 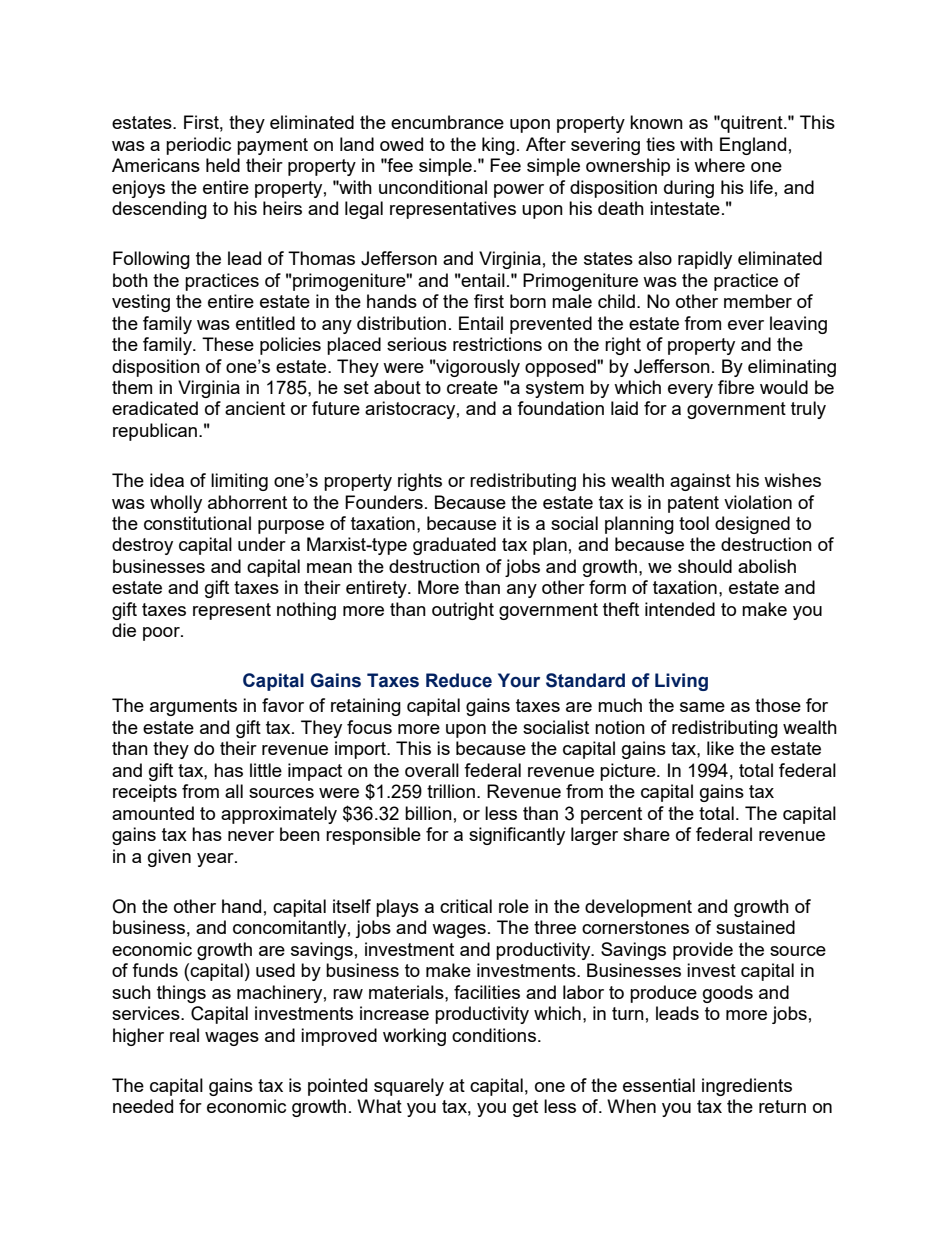 I want to click on squarely, so click(x=409, y=1087).
